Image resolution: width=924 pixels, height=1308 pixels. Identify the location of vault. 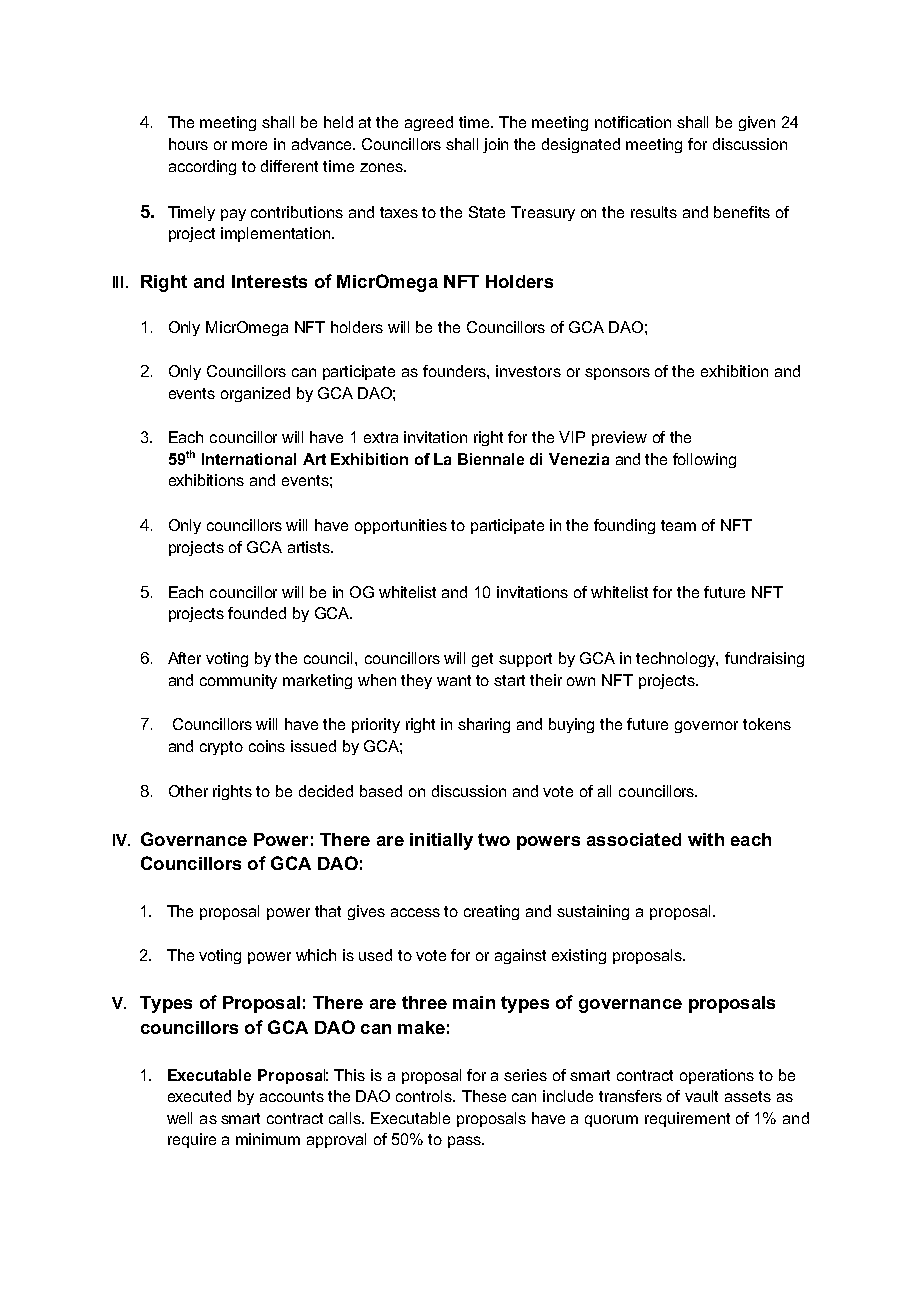
(701, 1096).
